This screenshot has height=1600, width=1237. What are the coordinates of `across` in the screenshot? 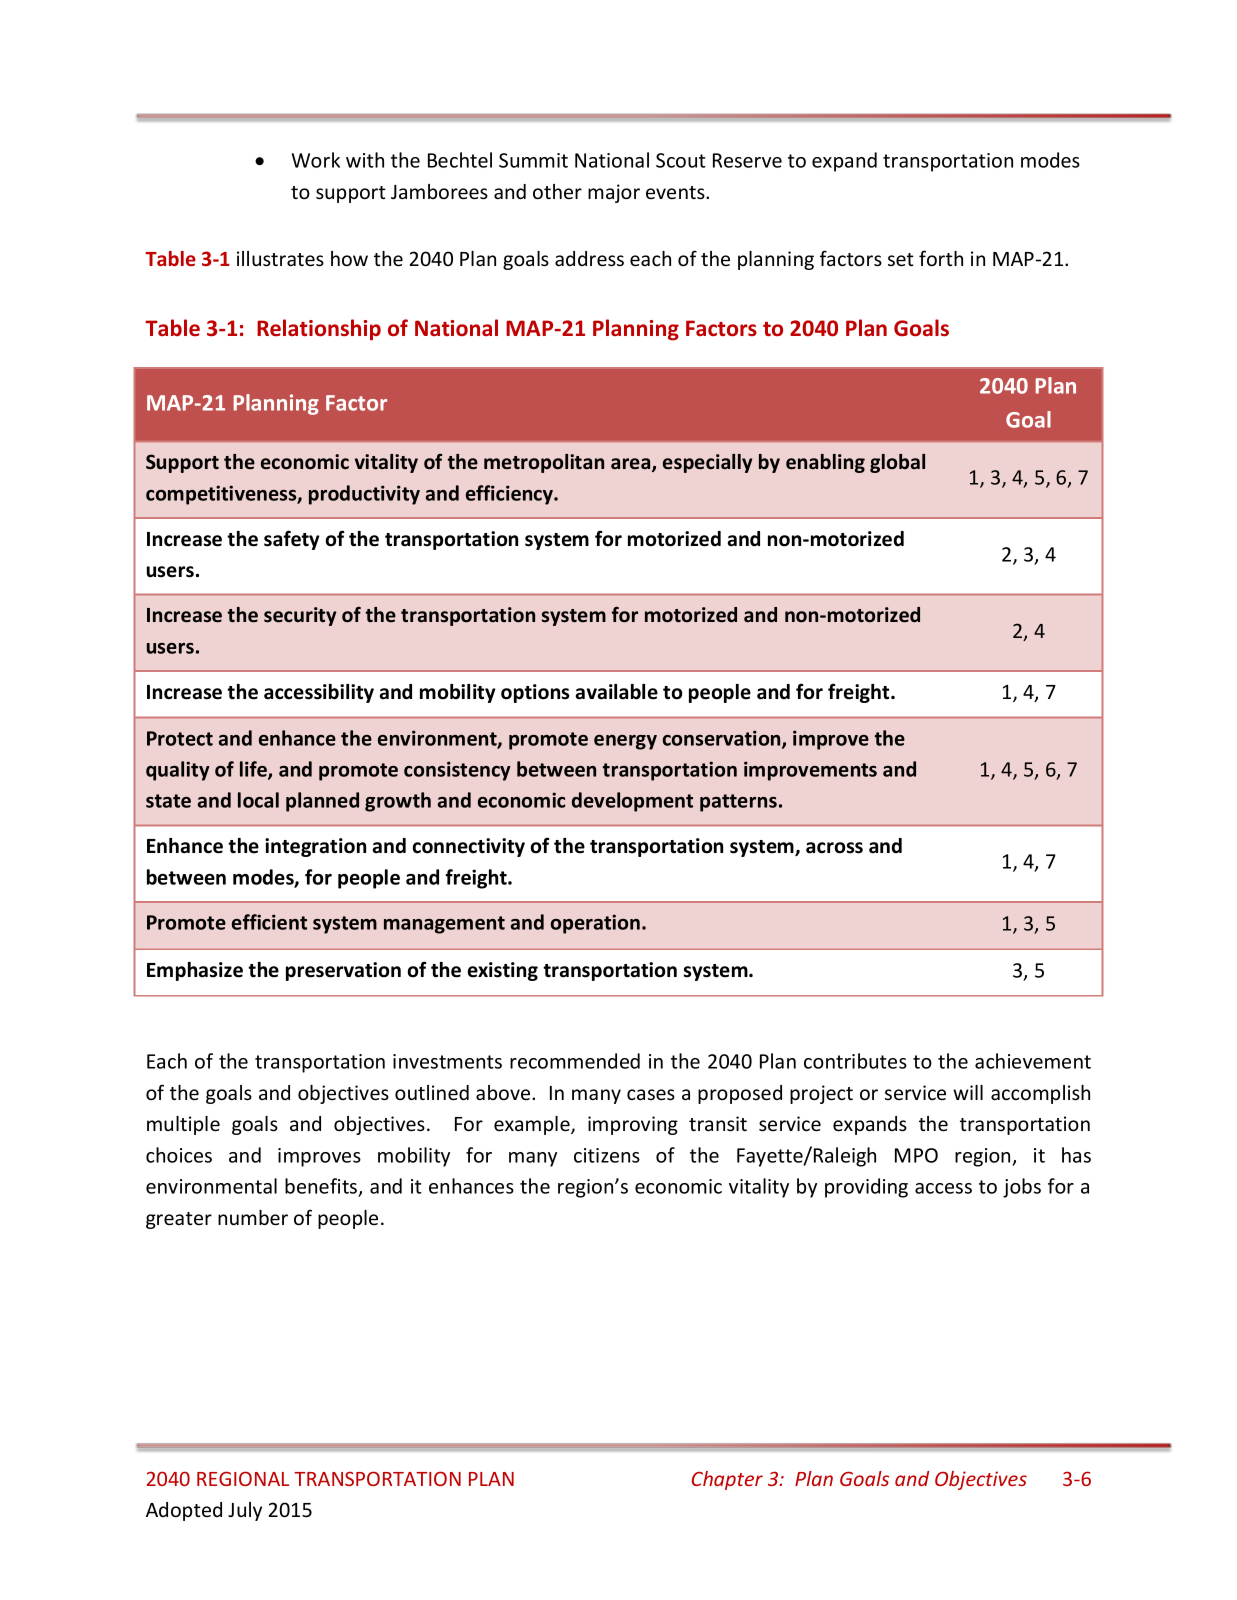 It's located at (834, 848).
